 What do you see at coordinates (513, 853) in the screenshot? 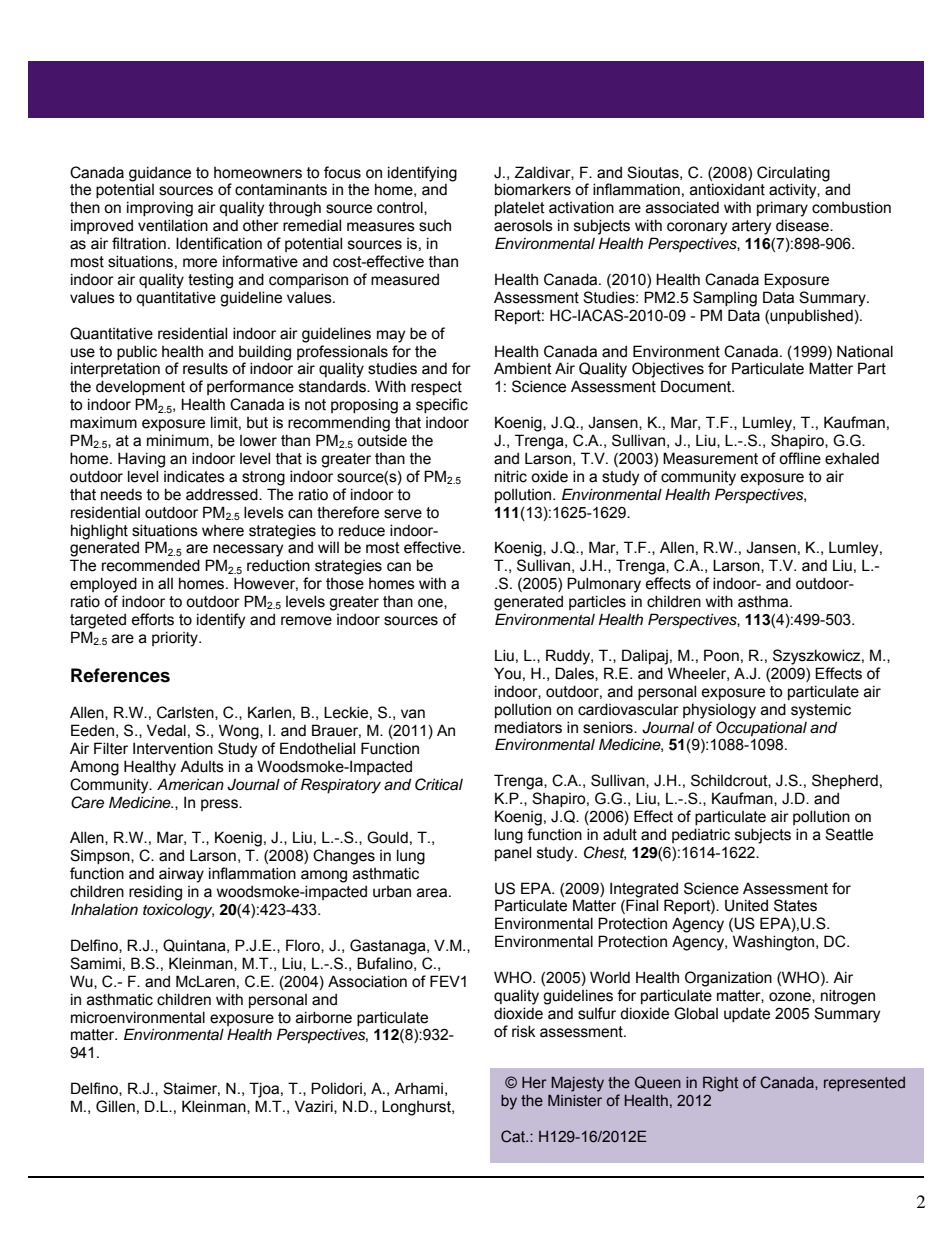
I see `panel` at bounding box center [513, 853].
